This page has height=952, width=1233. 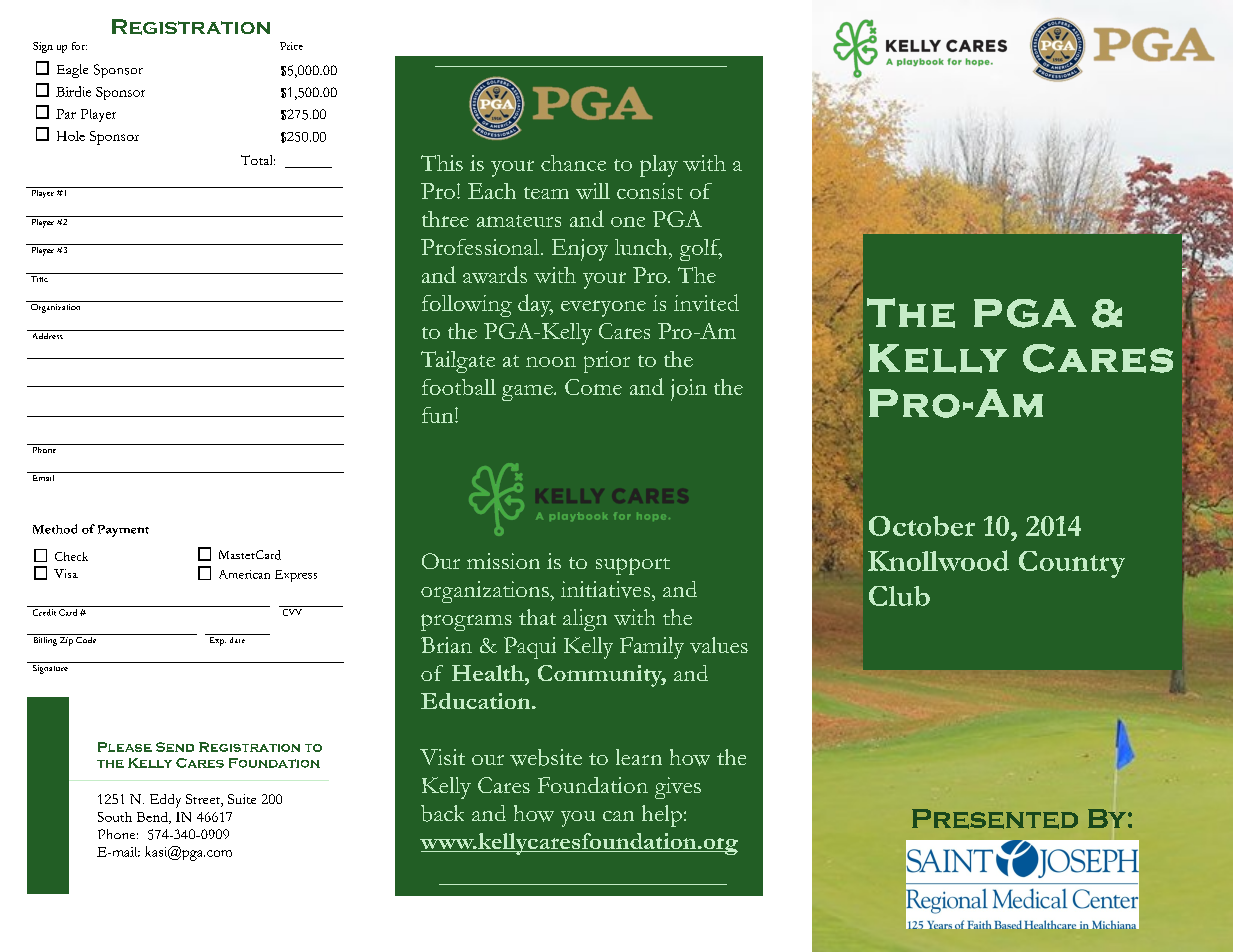 What do you see at coordinates (535, 305) in the page?
I see `day` at bounding box center [535, 305].
